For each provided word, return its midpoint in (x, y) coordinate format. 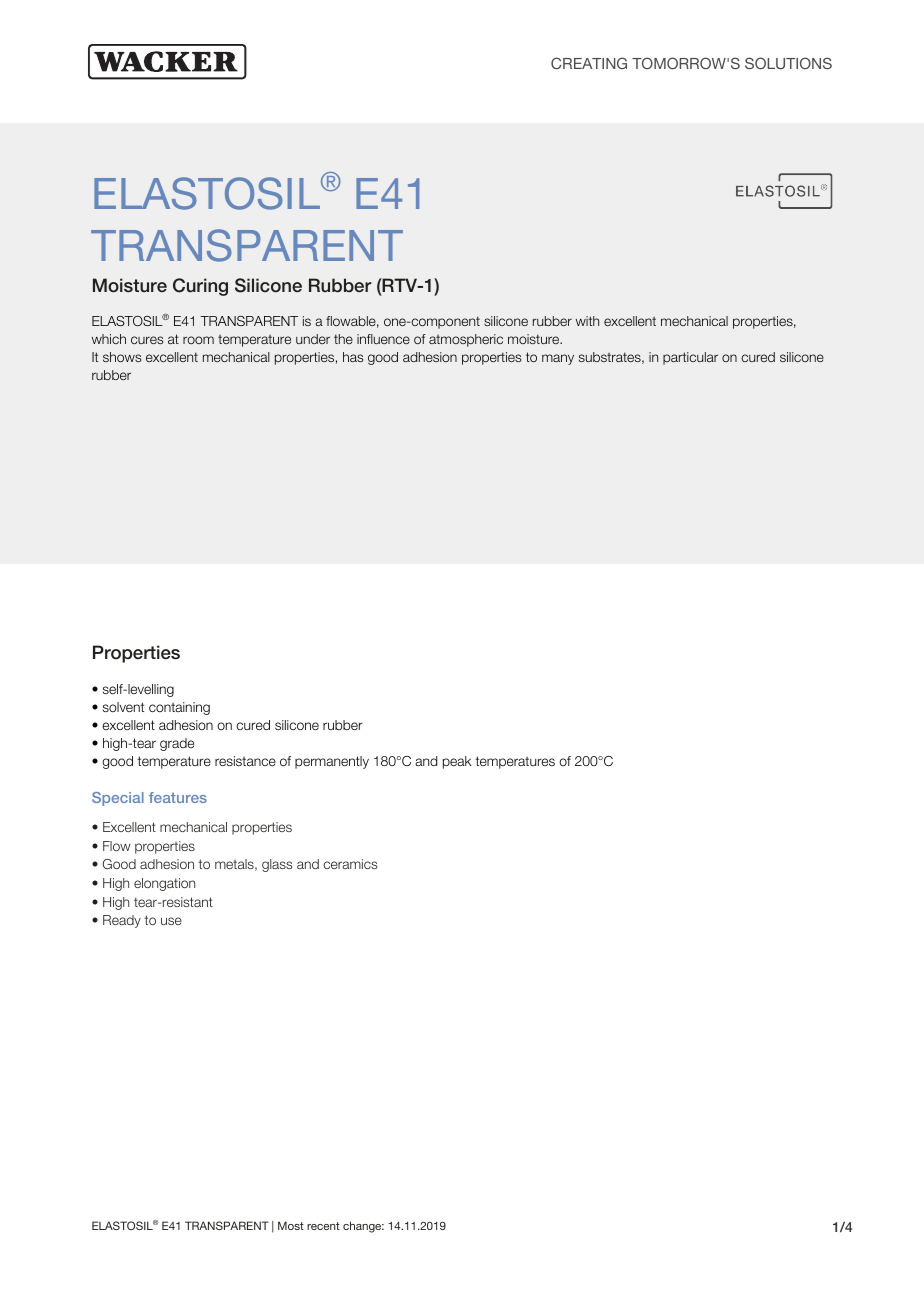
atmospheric (466, 340)
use (171, 921)
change (363, 1227)
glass (277, 865)
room (198, 340)
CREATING (589, 63)
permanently (332, 762)
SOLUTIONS (788, 63)
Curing (200, 287)
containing (179, 708)
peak (457, 762)
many (558, 359)
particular (690, 358)
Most (291, 1225)
